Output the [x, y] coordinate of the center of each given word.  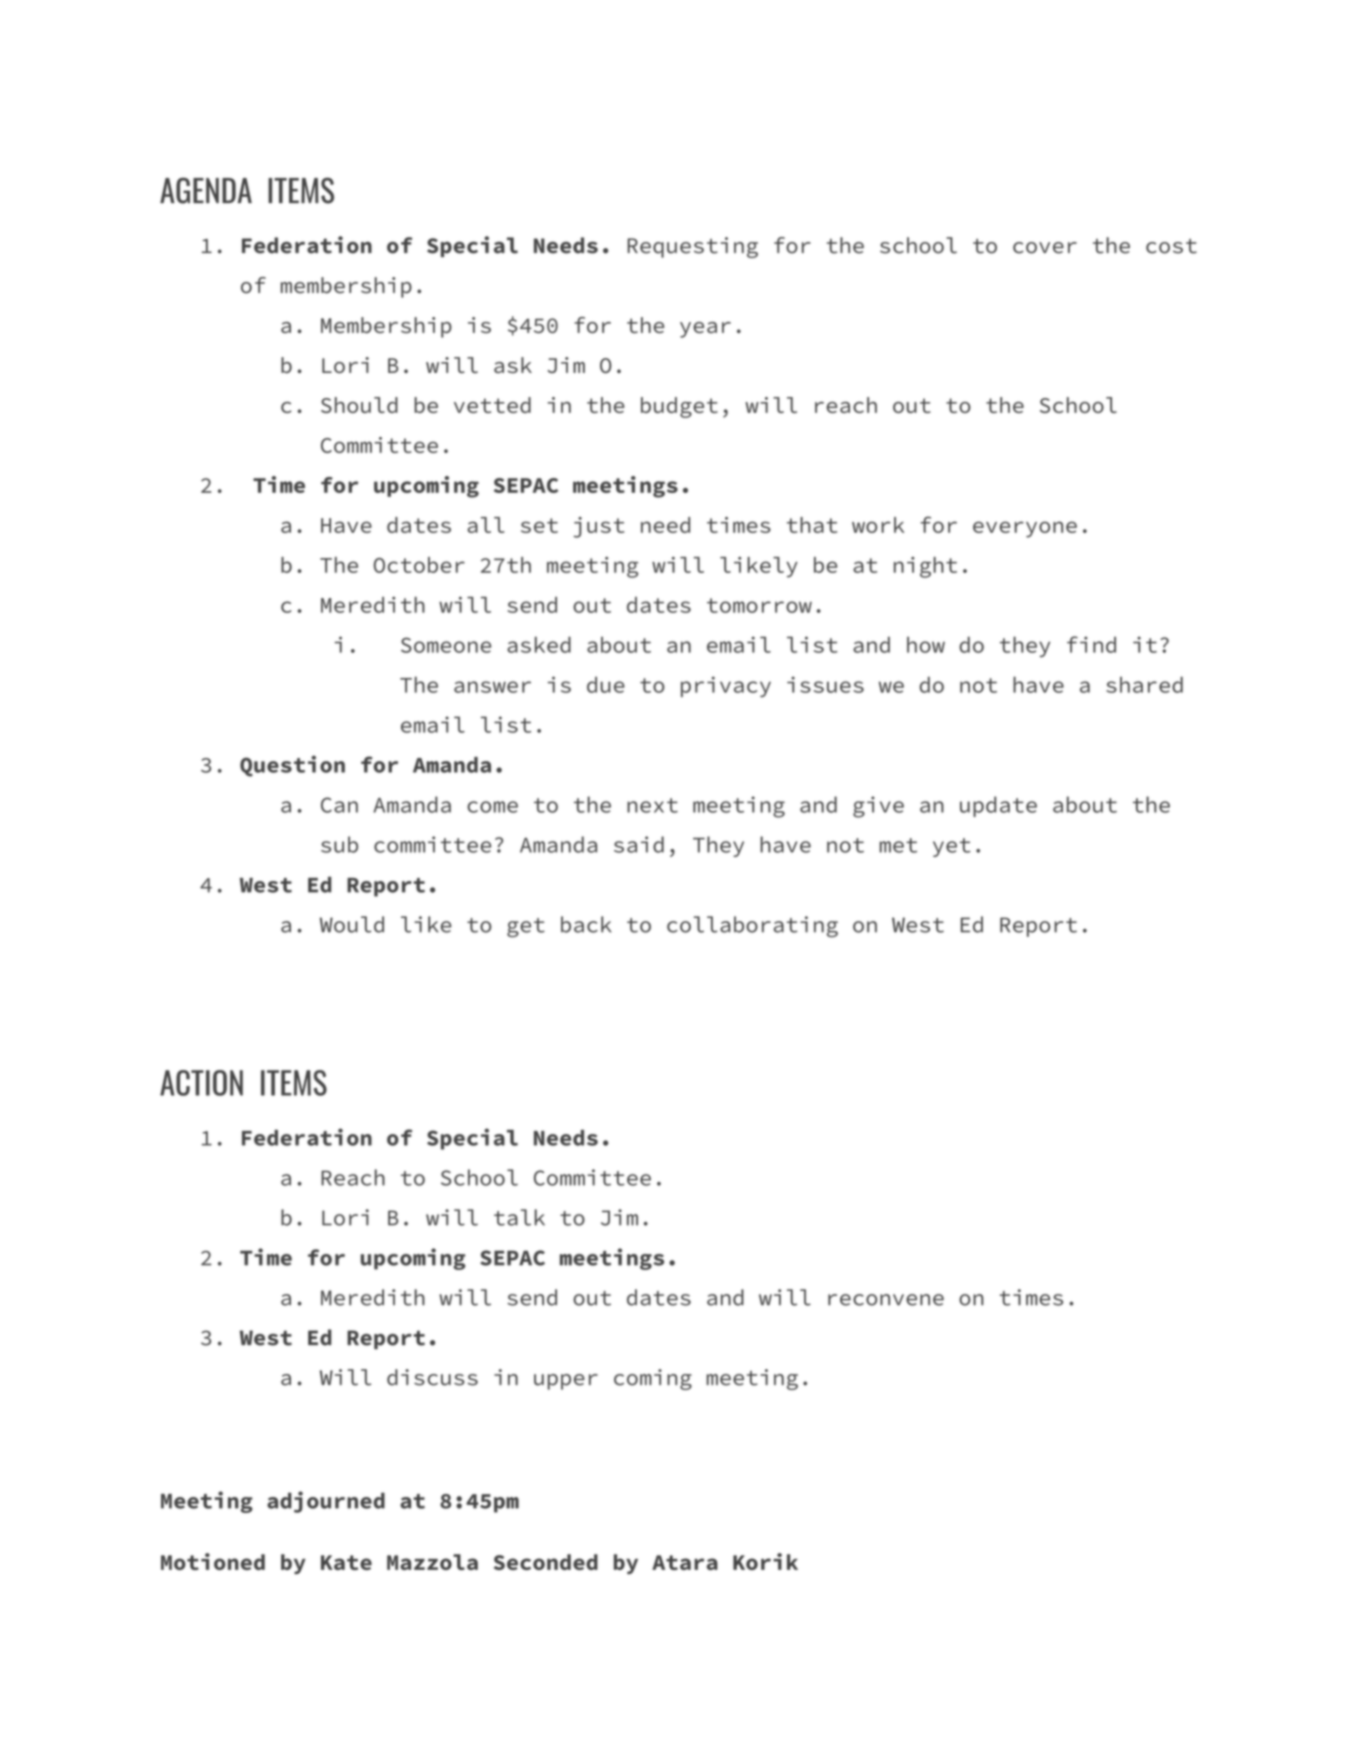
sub [339, 844]
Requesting [693, 247]
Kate [346, 1562]
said [639, 844]
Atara [685, 1562]
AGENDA [206, 191]
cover [1045, 248]
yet [952, 847]
